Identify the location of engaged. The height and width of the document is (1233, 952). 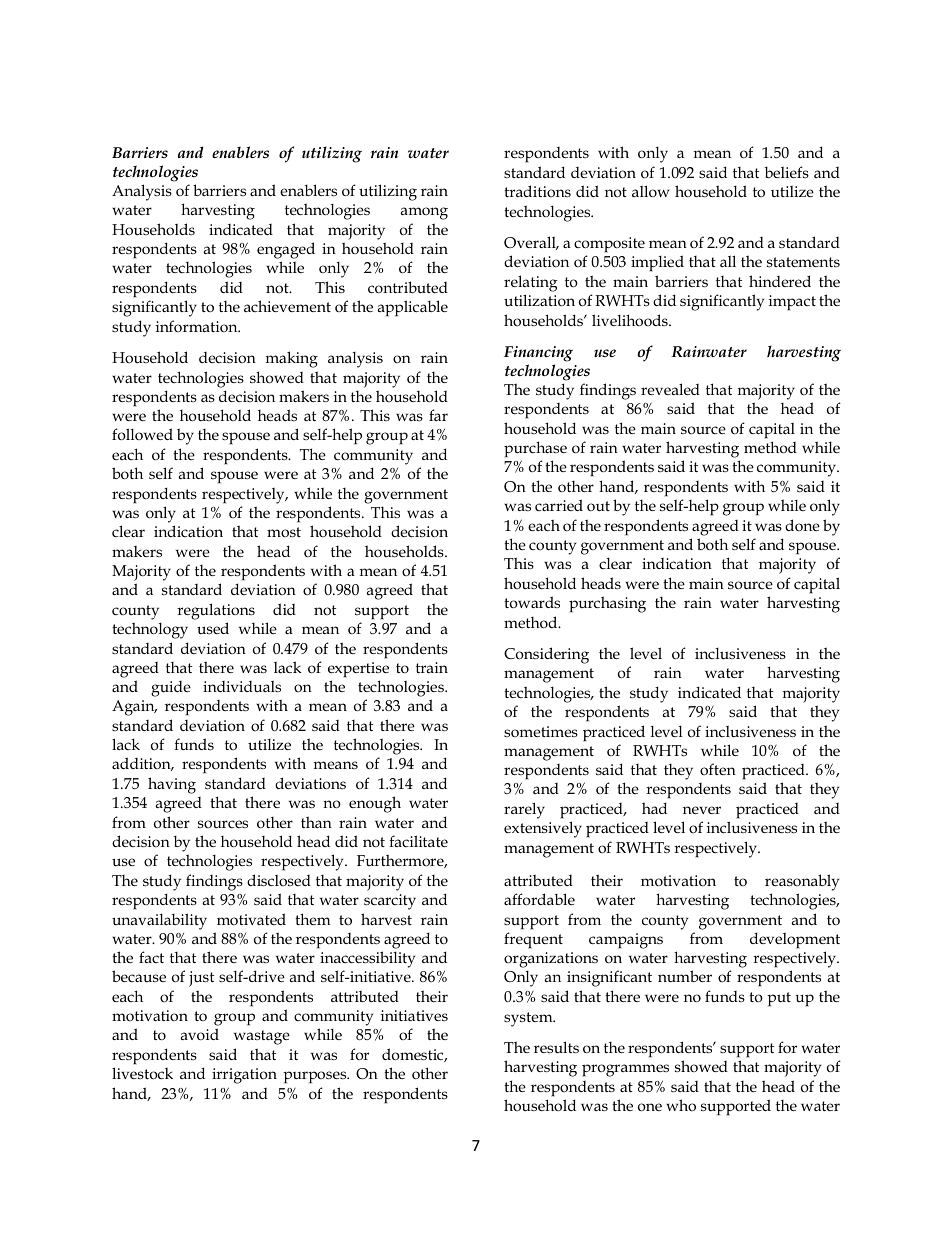
(286, 250).
